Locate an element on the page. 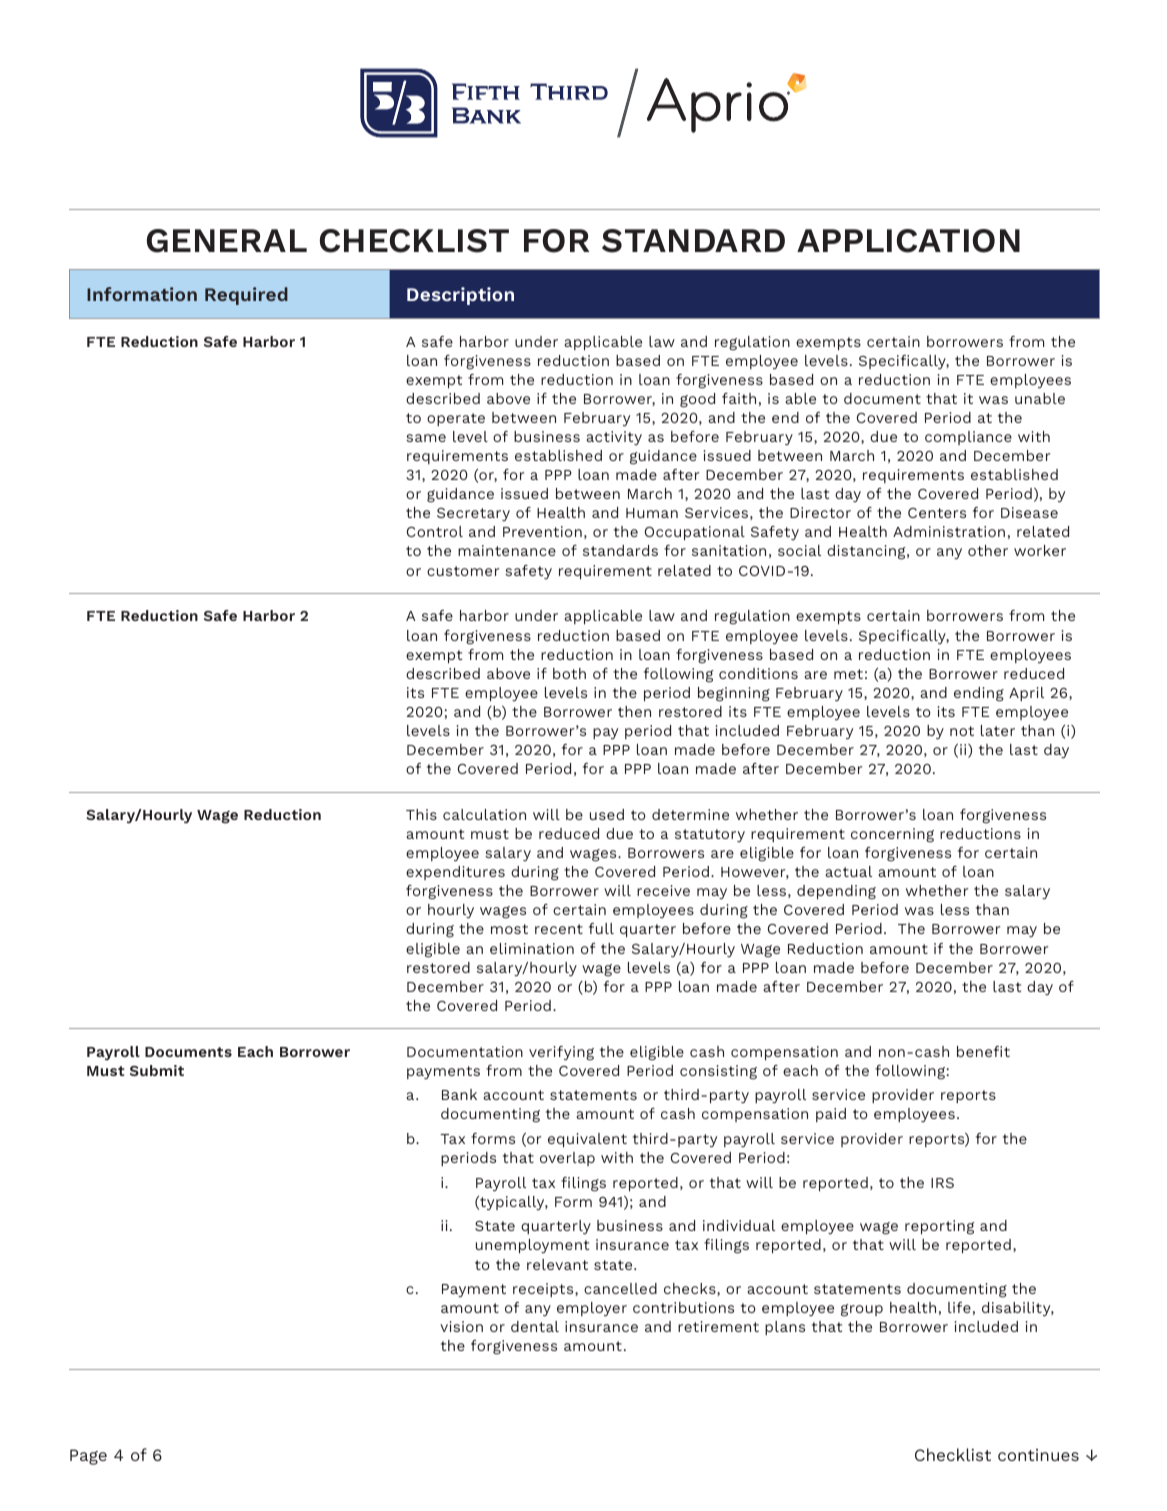  Page is located at coordinates (88, 1457).
